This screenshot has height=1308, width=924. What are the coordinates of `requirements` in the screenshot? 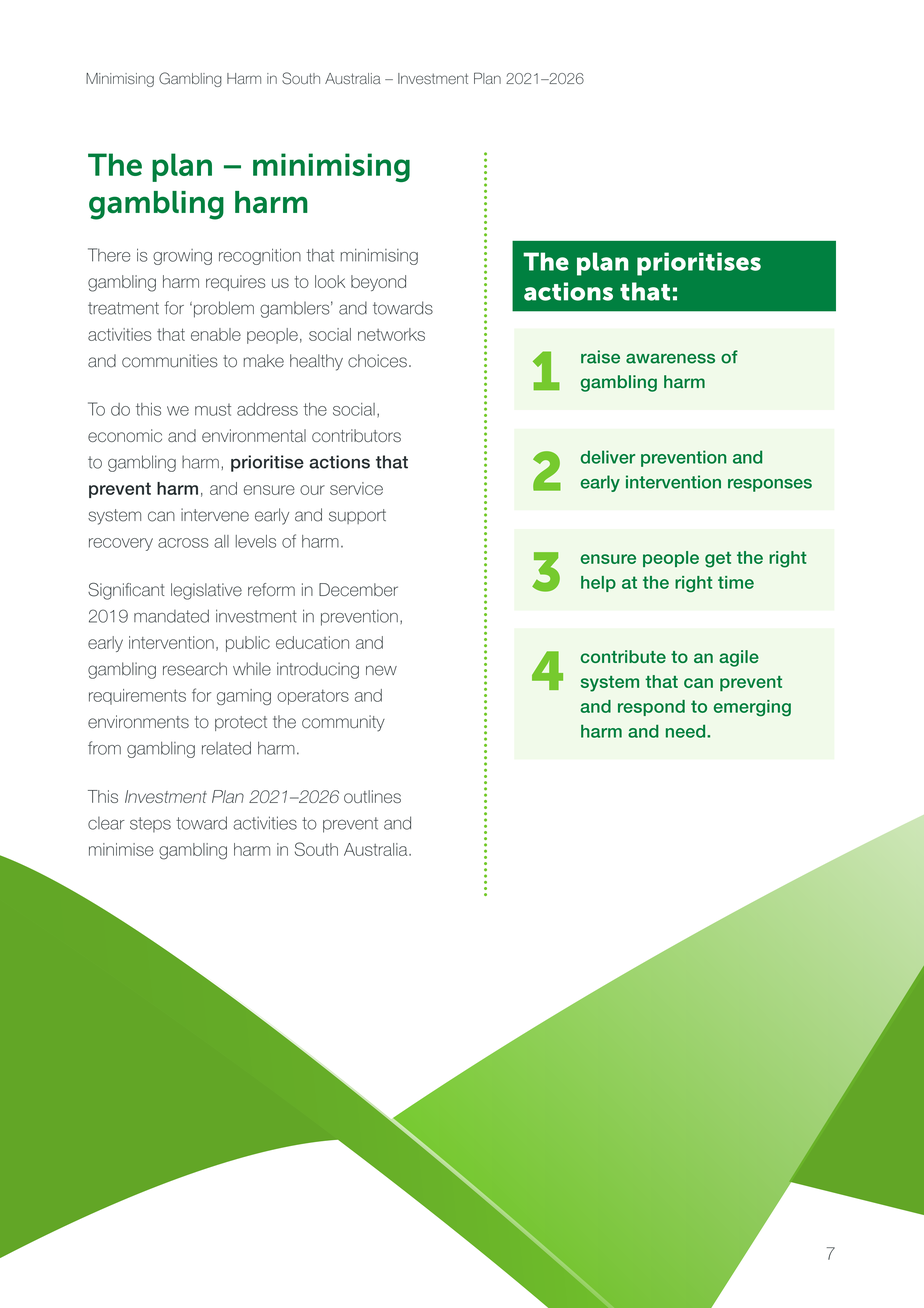 It's located at (137, 697).
